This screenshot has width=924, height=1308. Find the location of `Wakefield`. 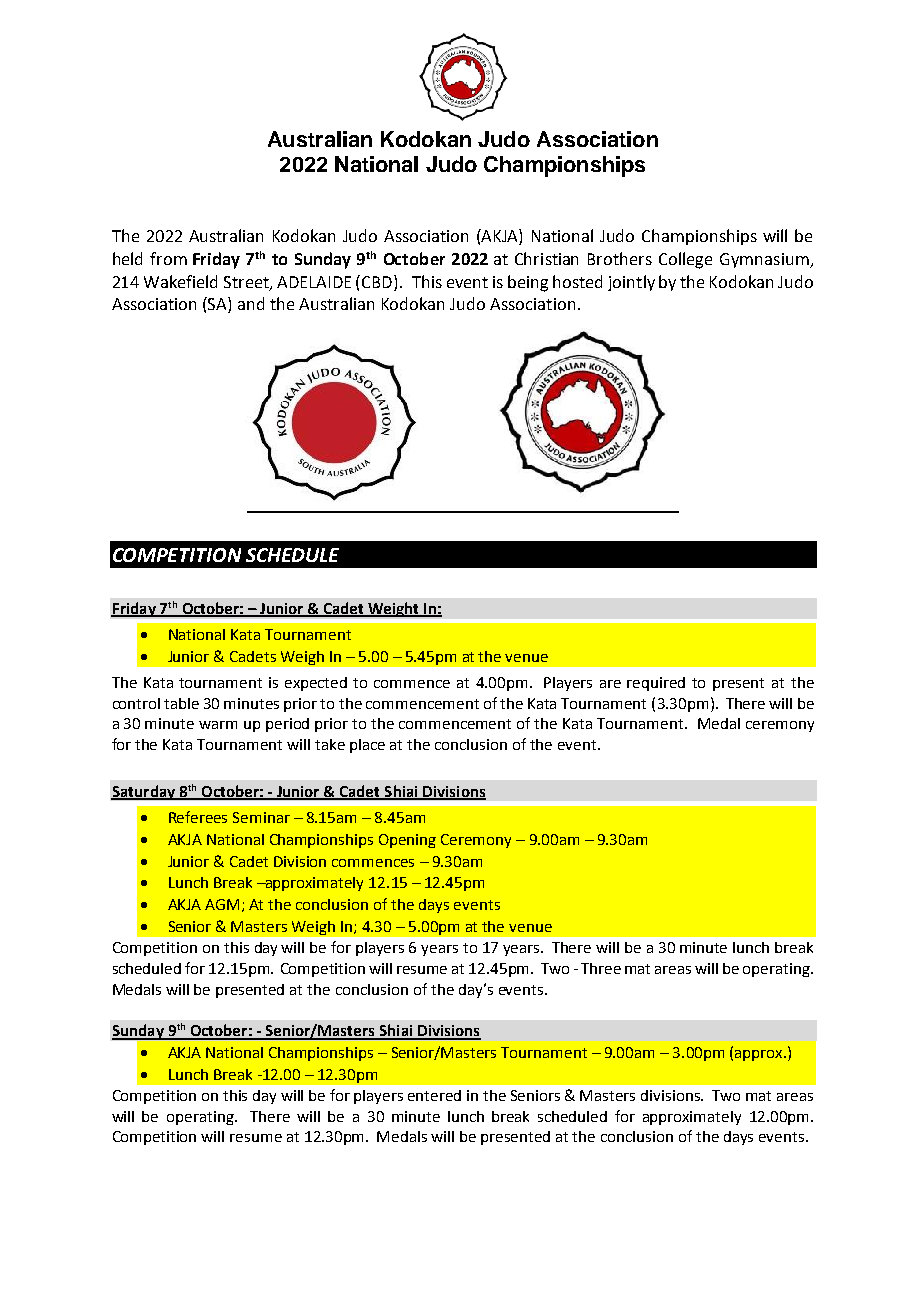

Wakefield is located at coordinates (180, 281).
